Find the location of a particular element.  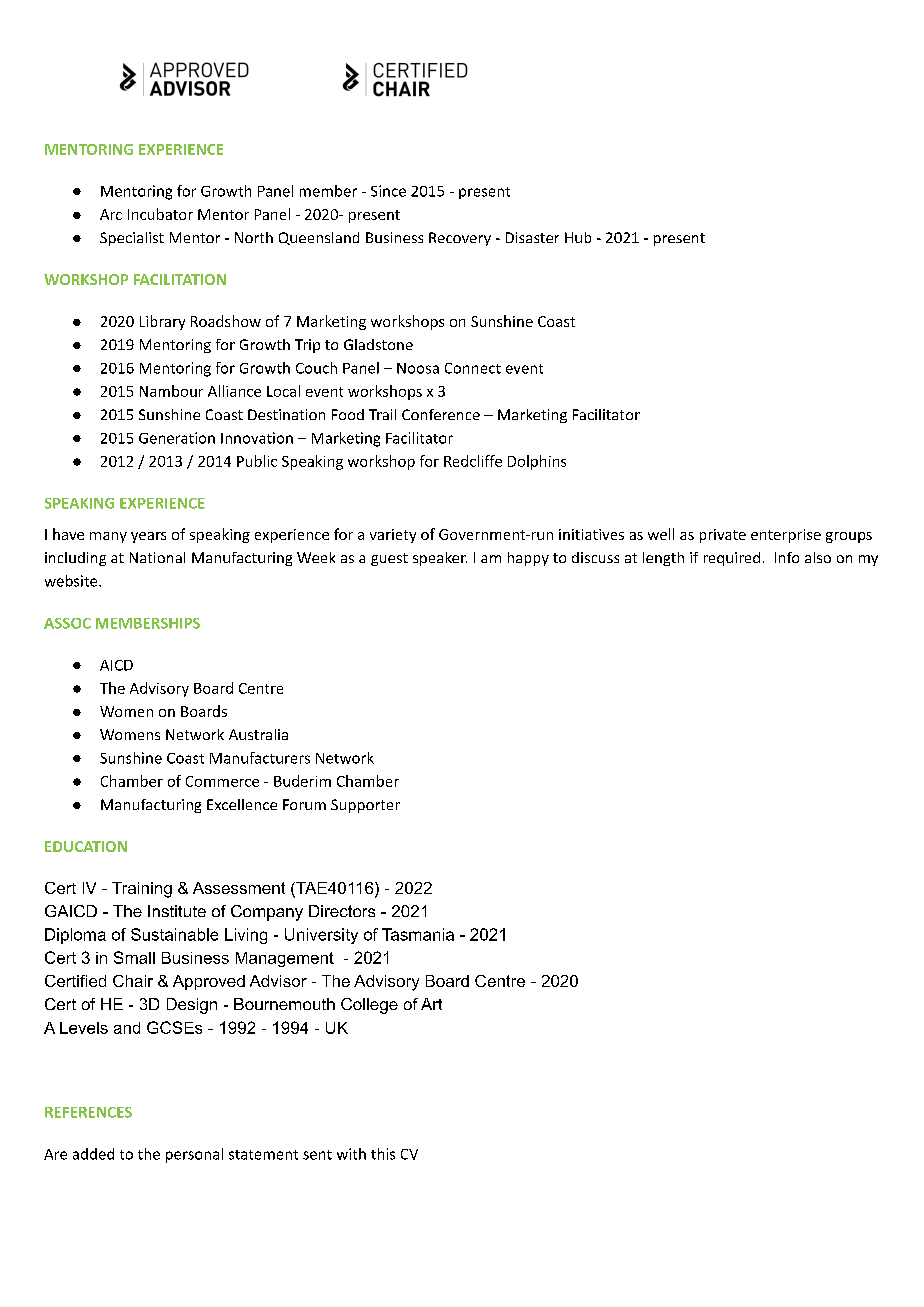

Recovery is located at coordinates (460, 239).
